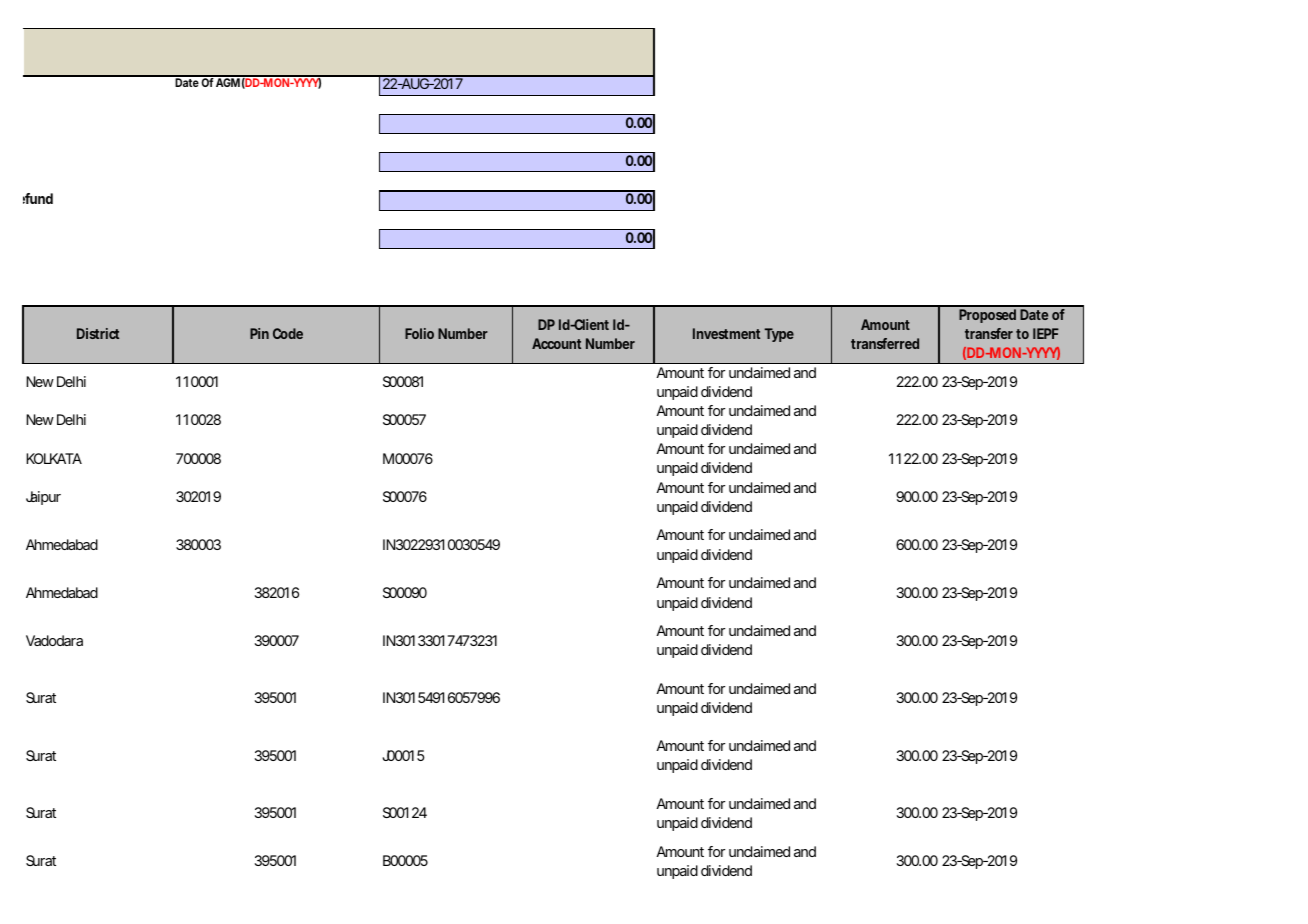 Image resolution: width=1308 pixels, height=924 pixels. What do you see at coordinates (288, 333) in the screenshot?
I see `Code` at bounding box center [288, 333].
